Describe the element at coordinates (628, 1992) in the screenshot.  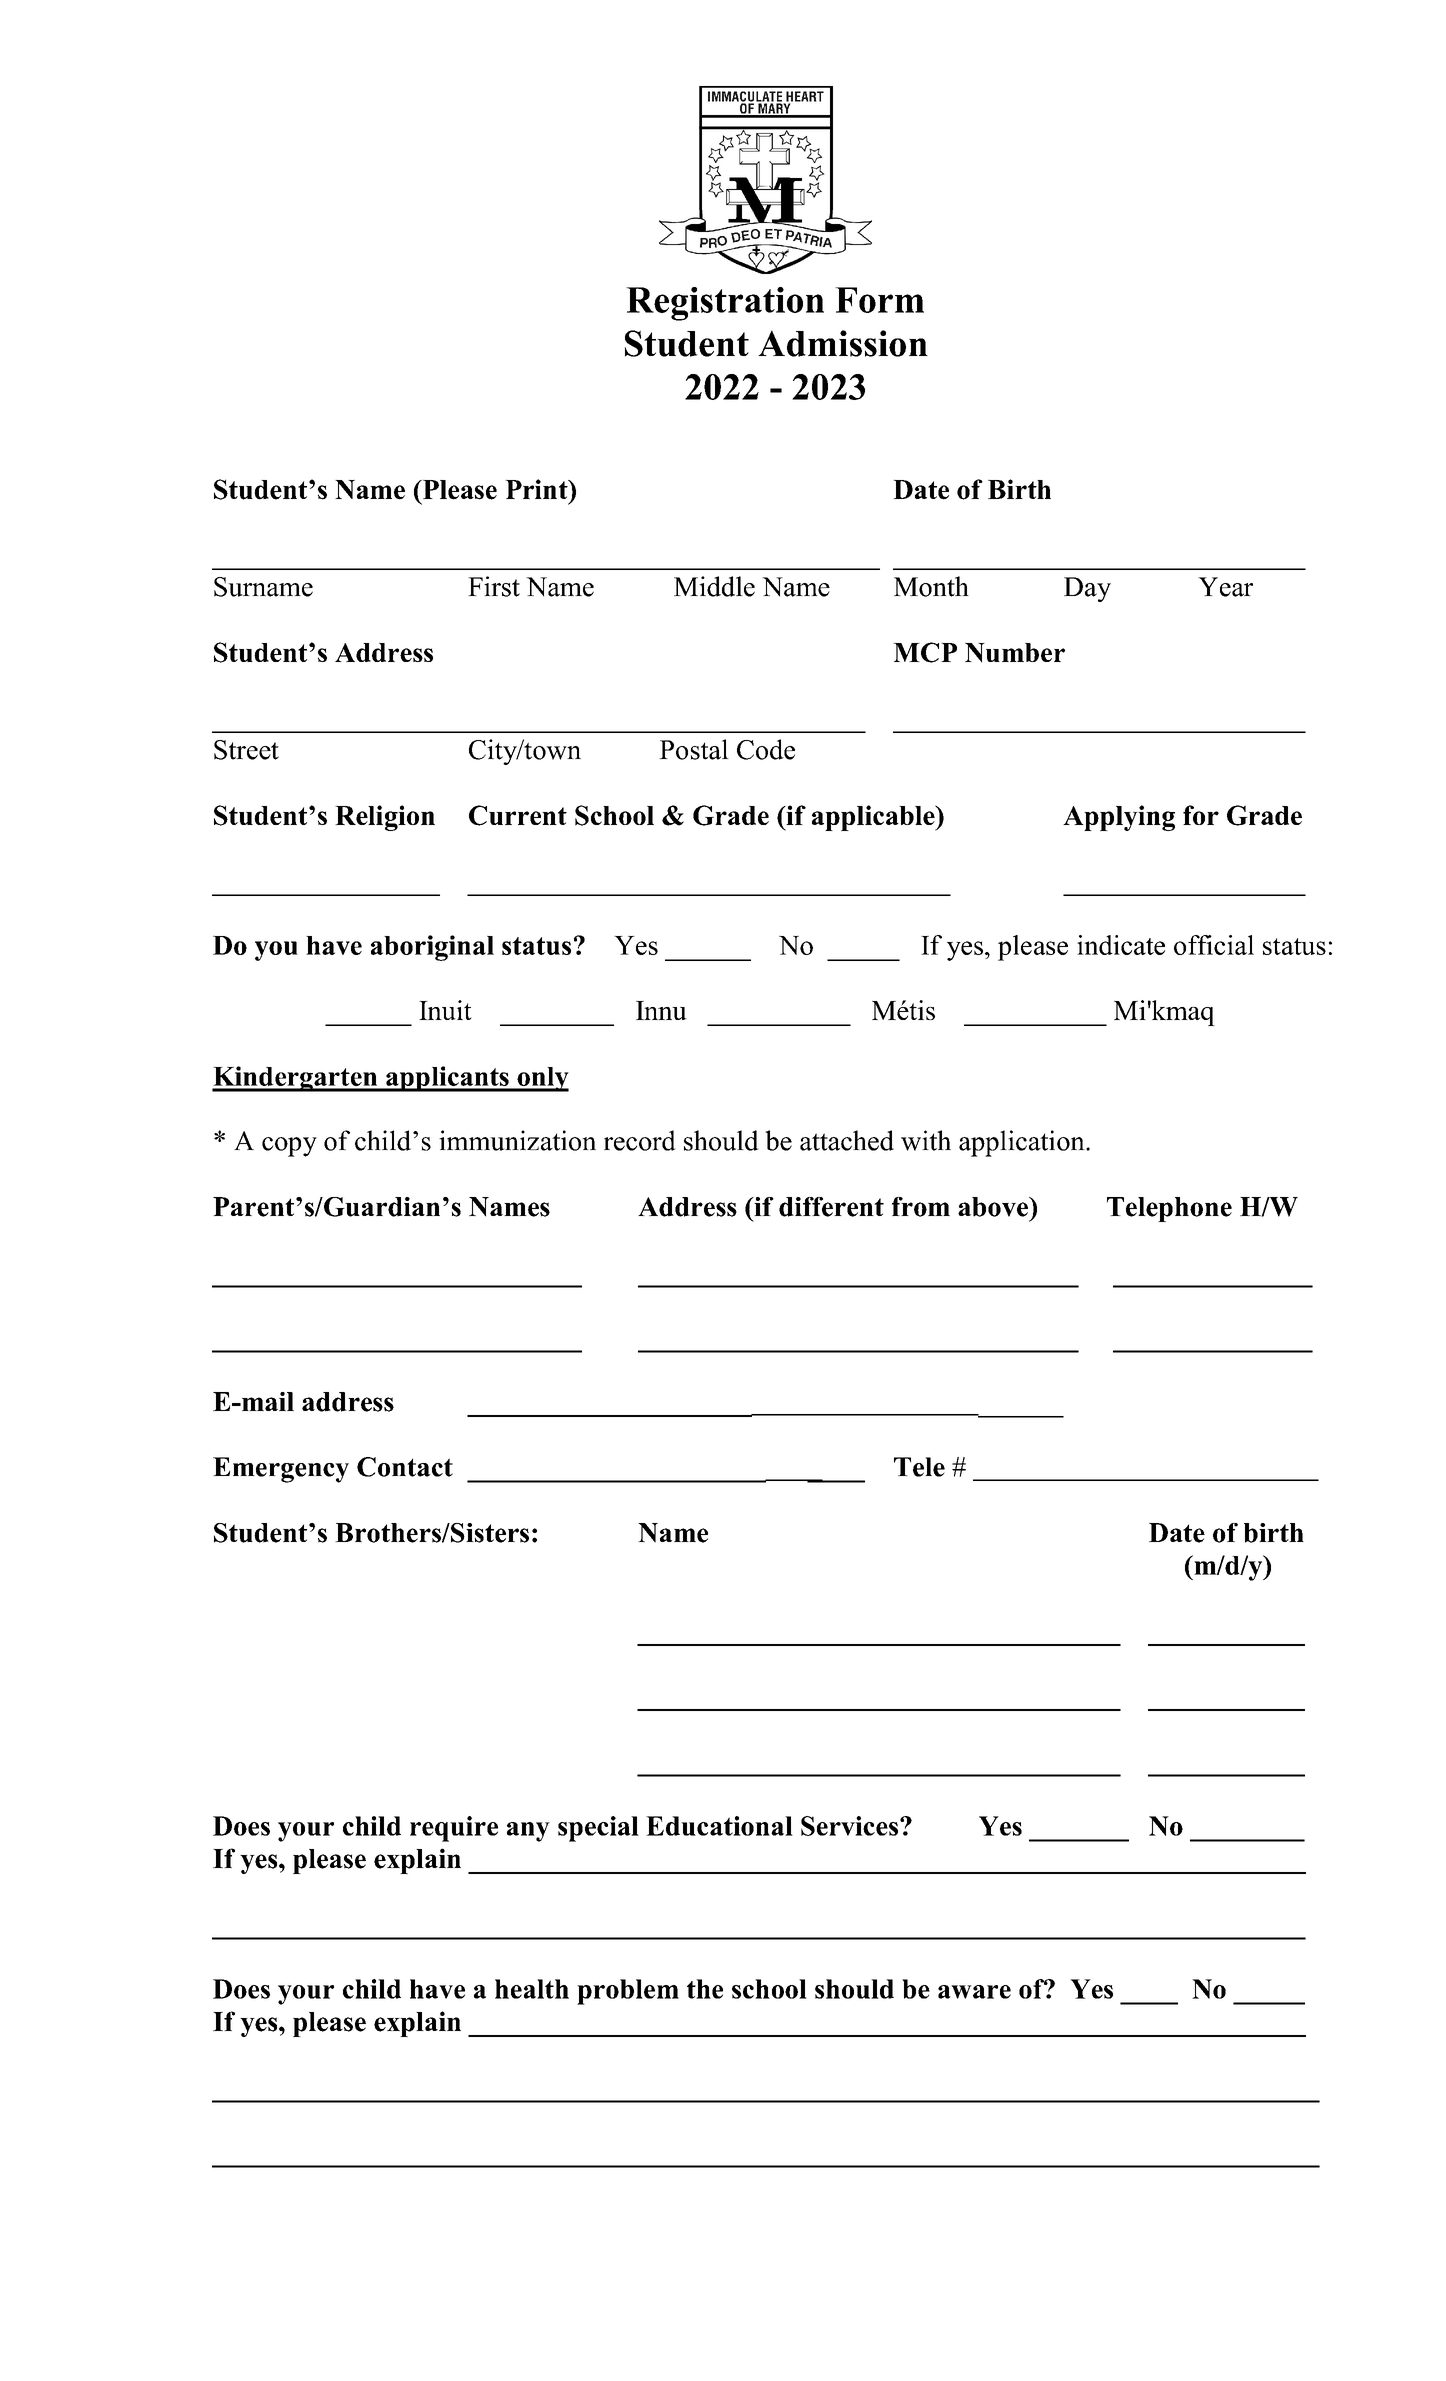
I see `problem` at that location.
